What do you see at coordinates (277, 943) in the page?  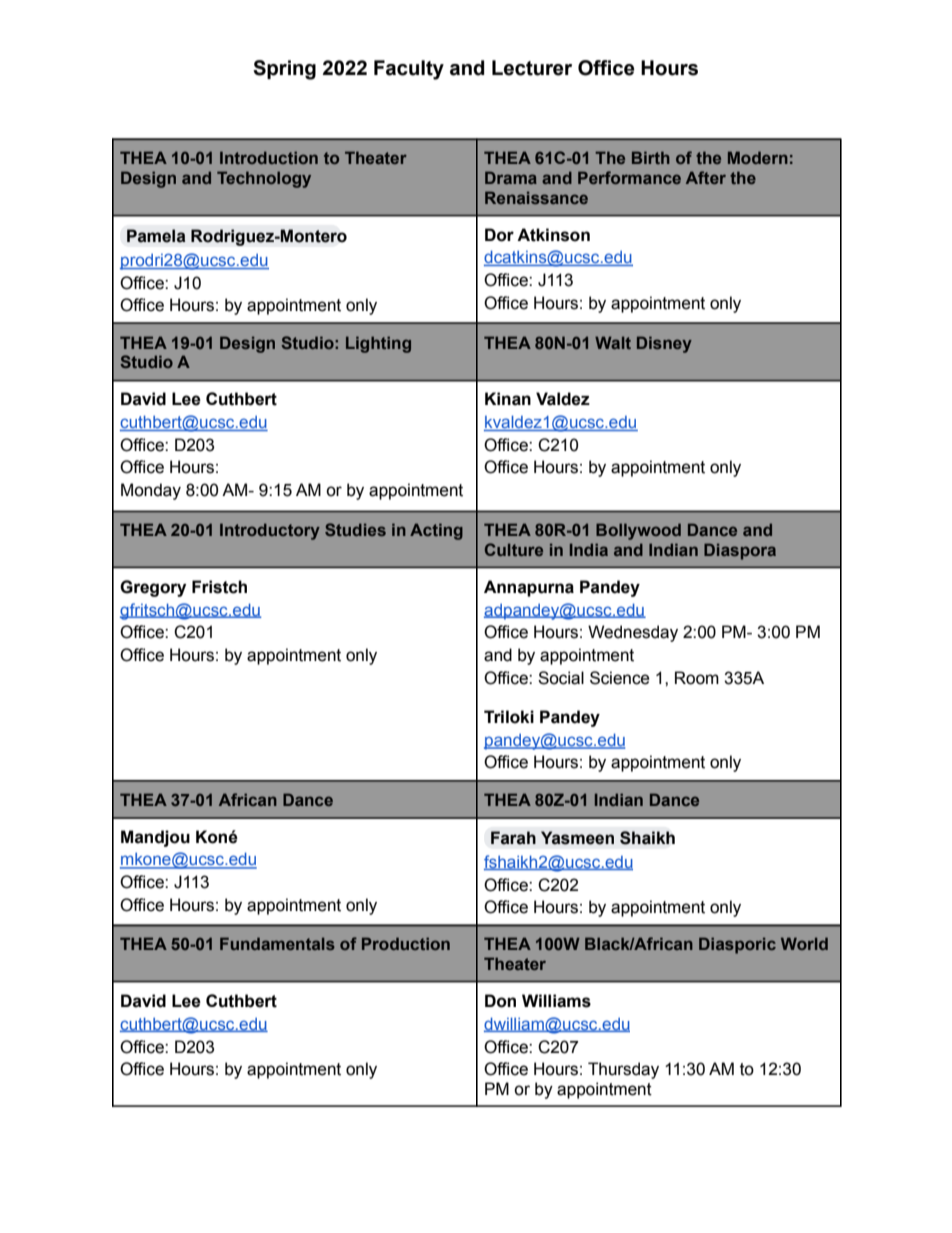 I see `Fundamentals` at bounding box center [277, 943].
